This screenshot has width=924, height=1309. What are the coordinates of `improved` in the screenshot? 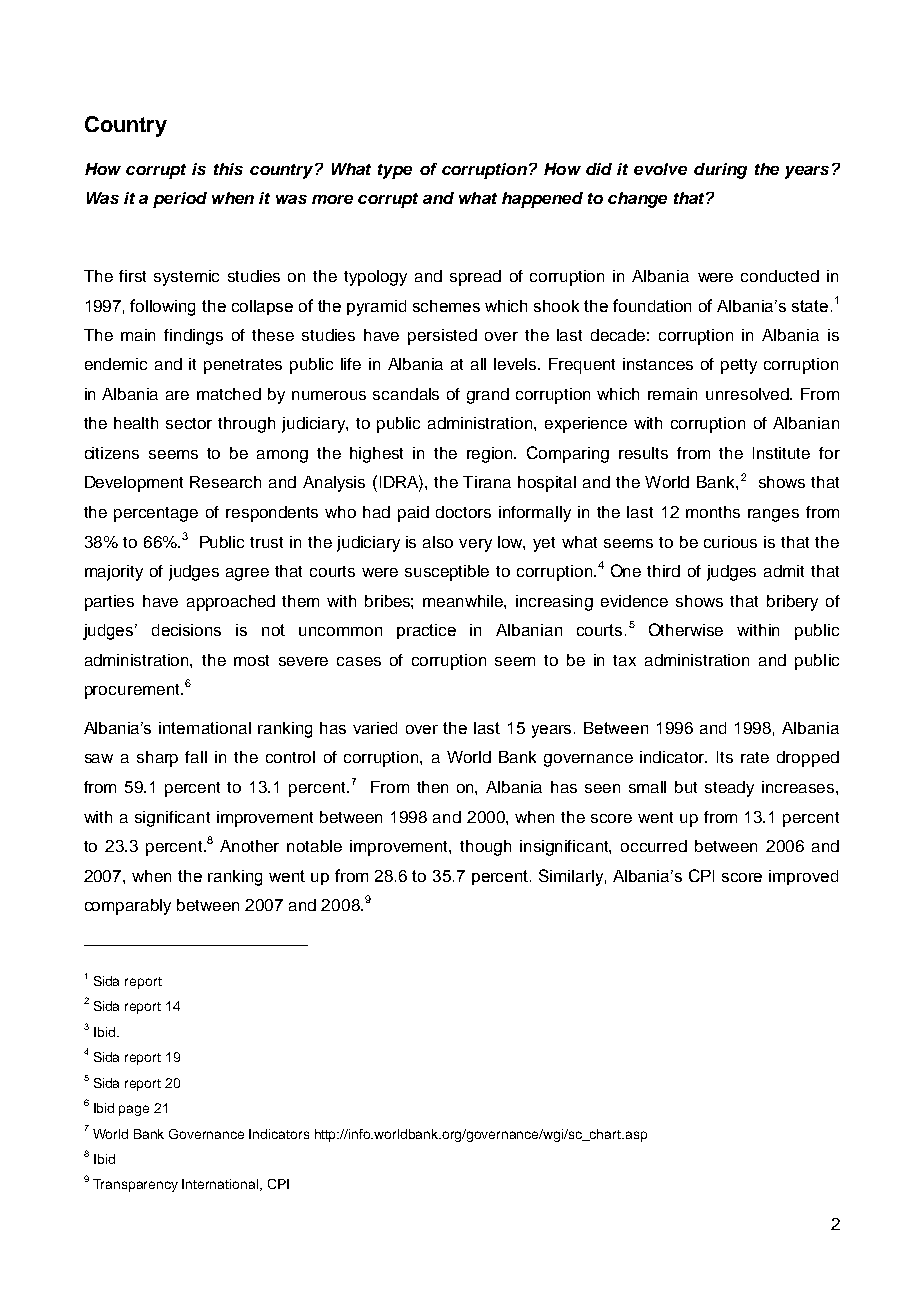 It's located at (803, 877).
